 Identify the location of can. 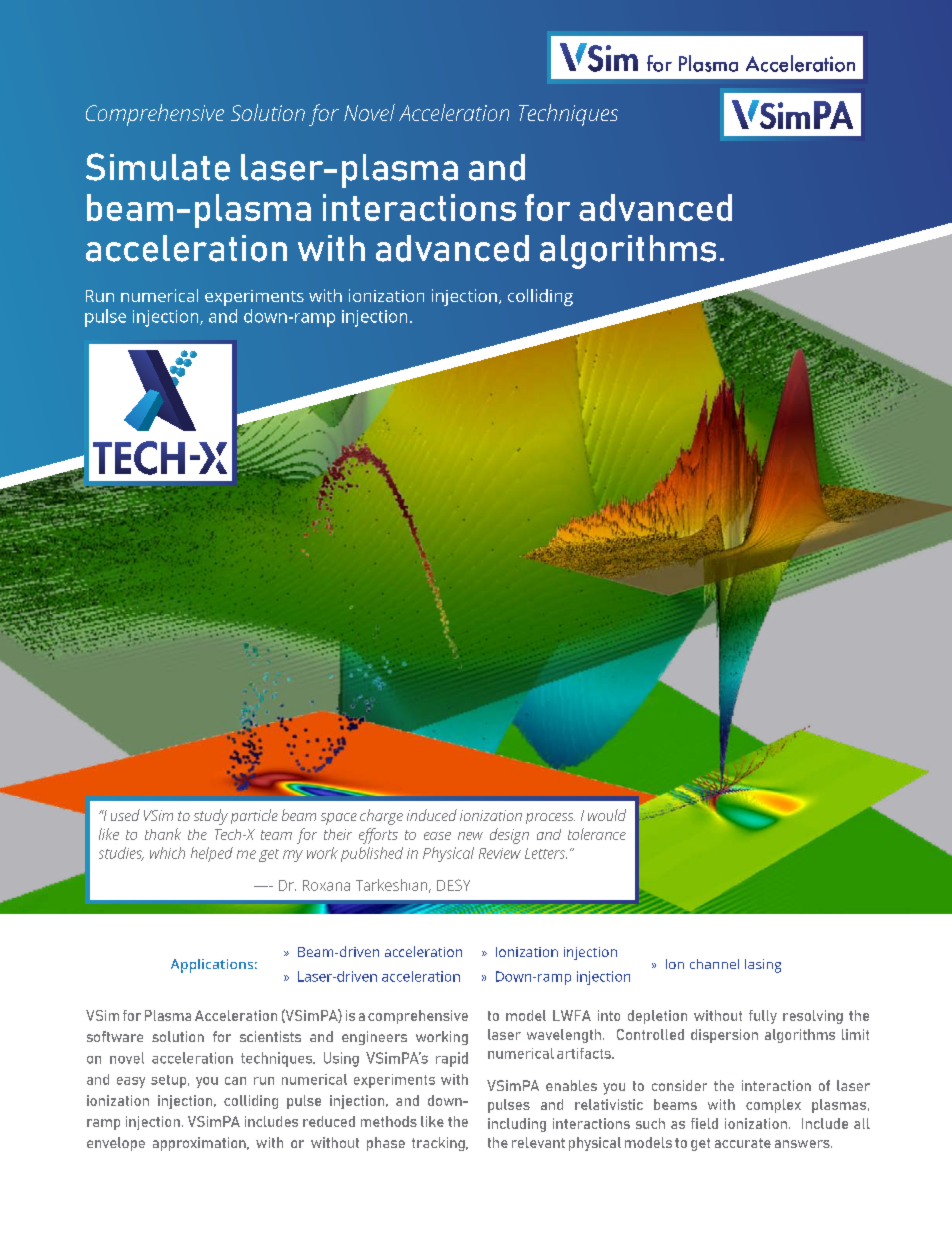
(235, 1081).
